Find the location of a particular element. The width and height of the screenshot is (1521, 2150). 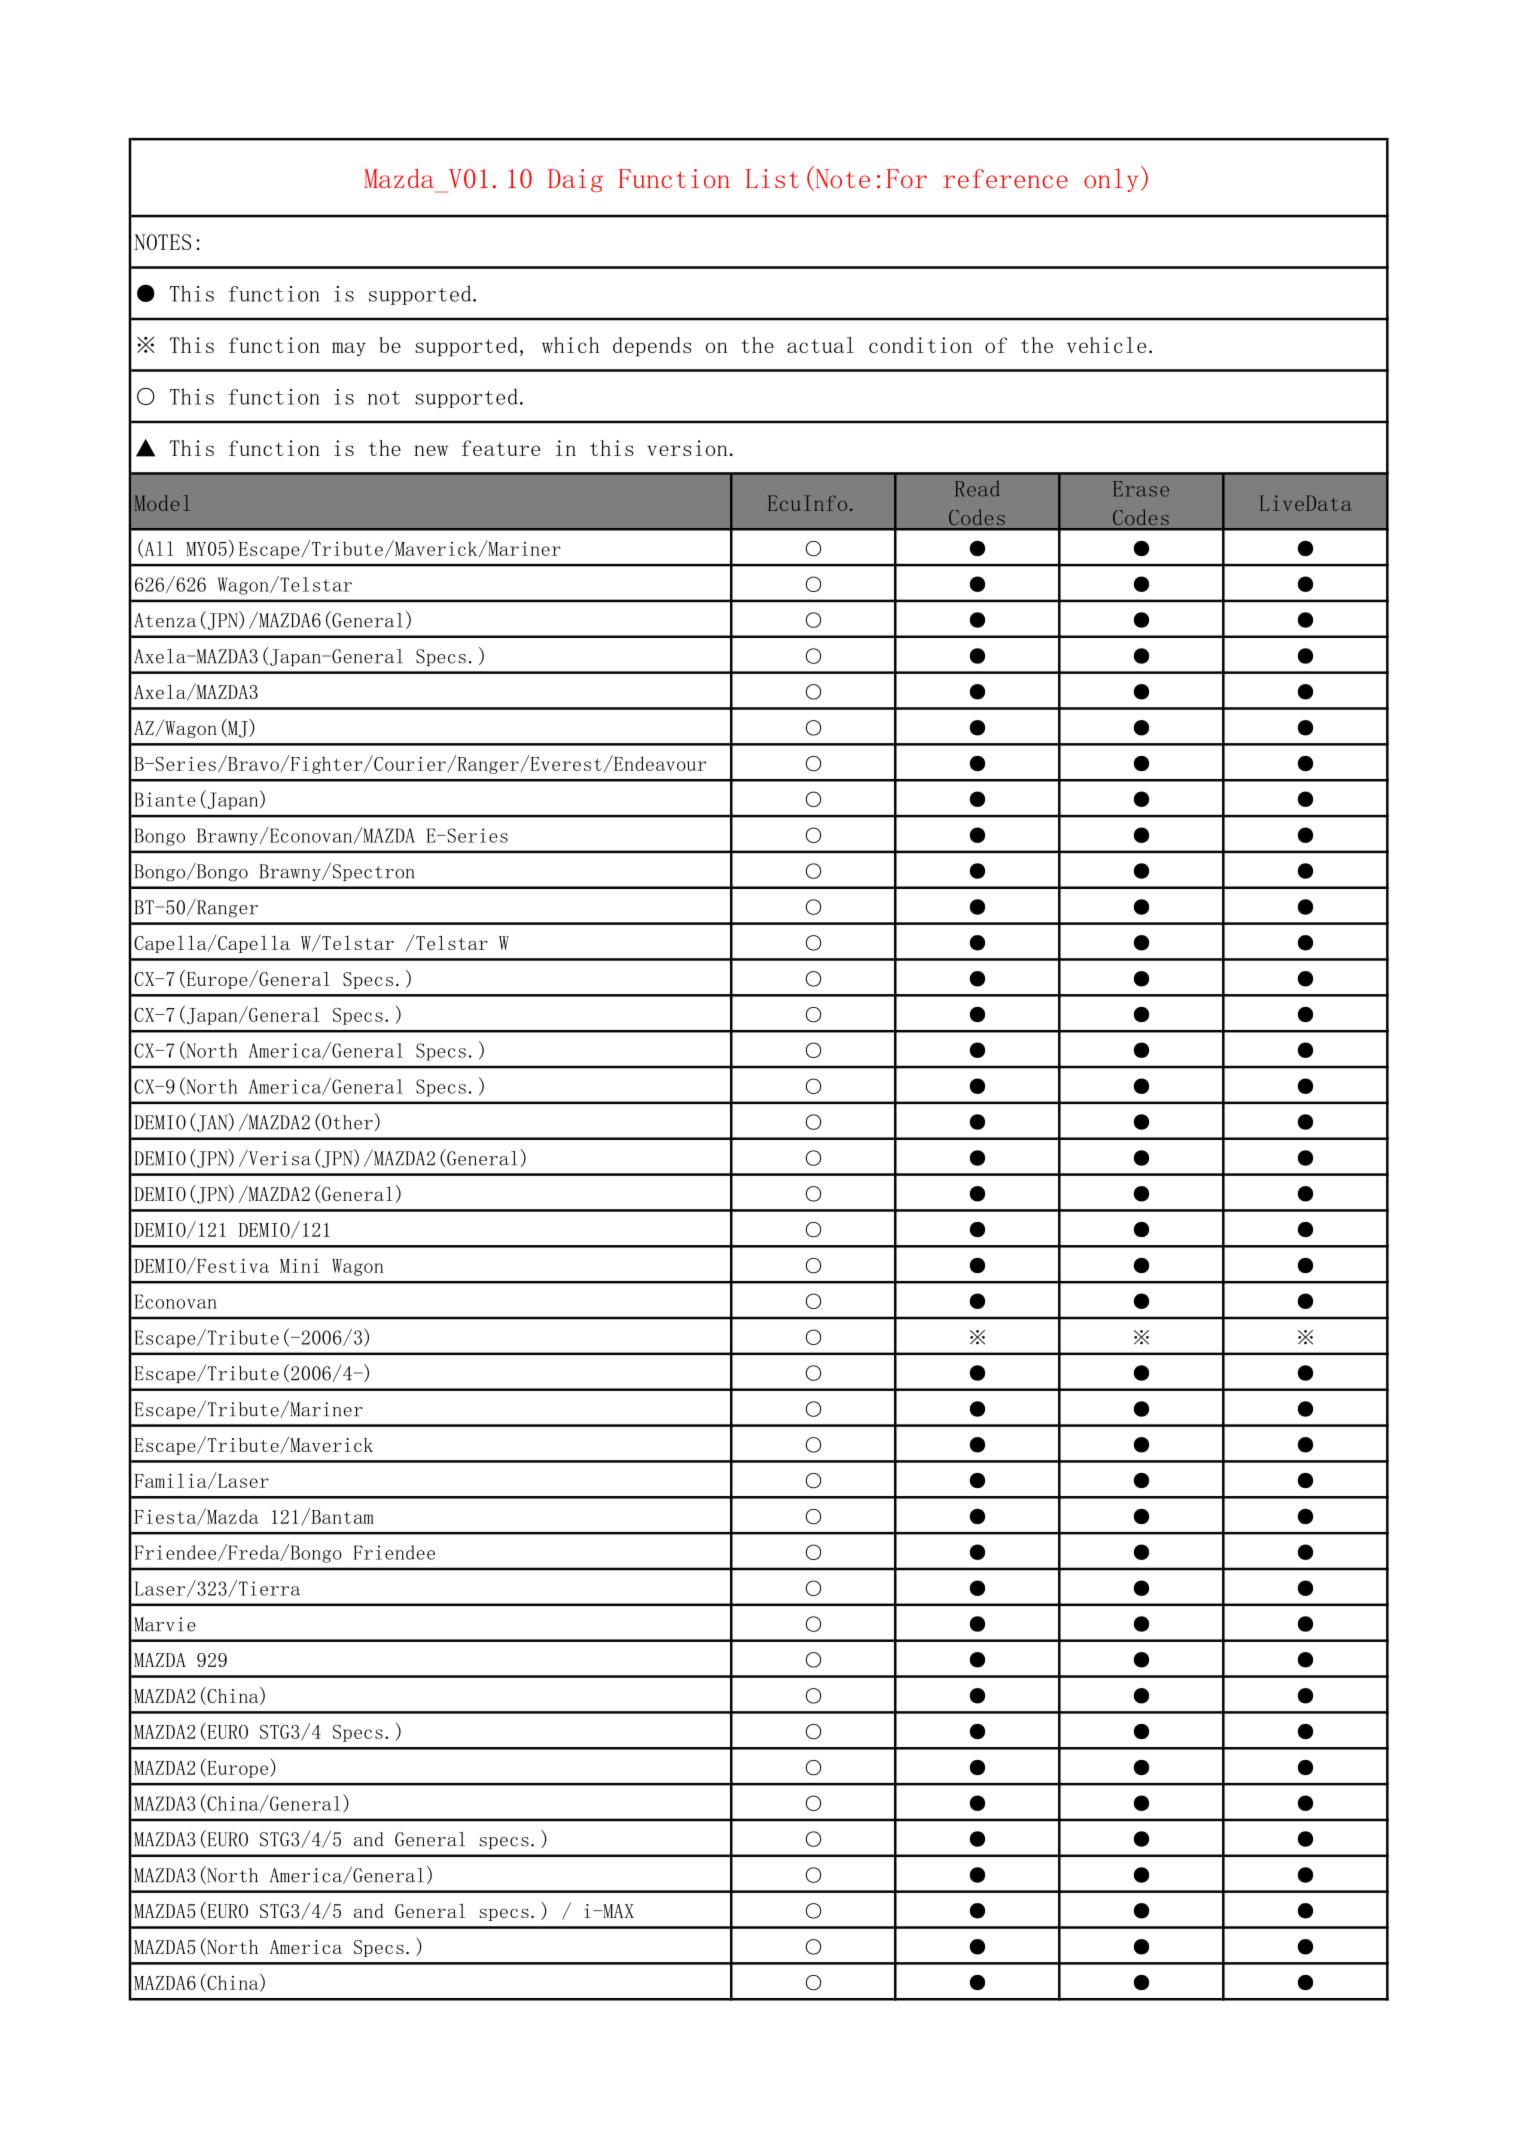

depends is located at coordinates (652, 347).
